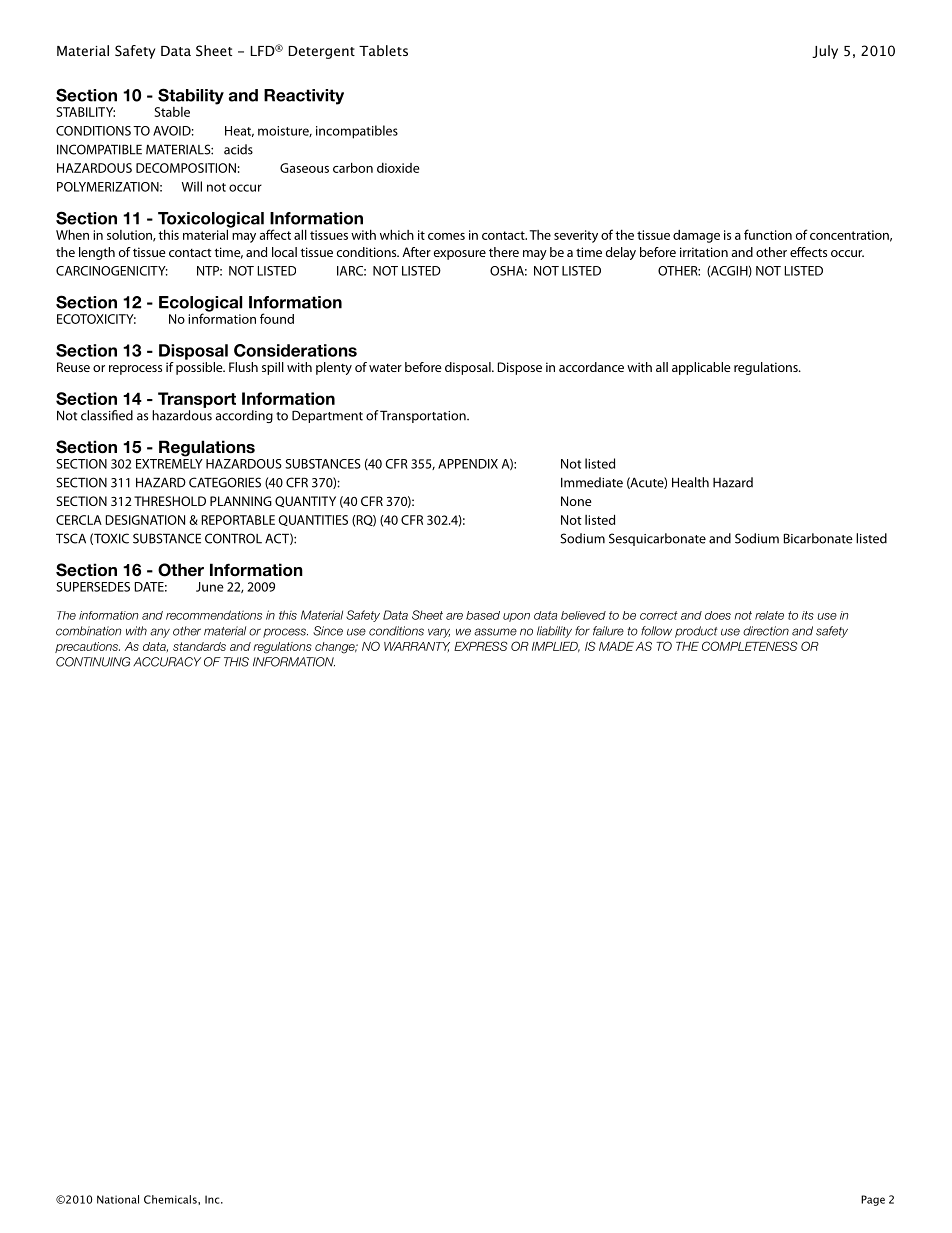 The width and height of the screenshot is (952, 1233). What do you see at coordinates (468, 464) in the screenshot?
I see `APPENDIX` at bounding box center [468, 464].
